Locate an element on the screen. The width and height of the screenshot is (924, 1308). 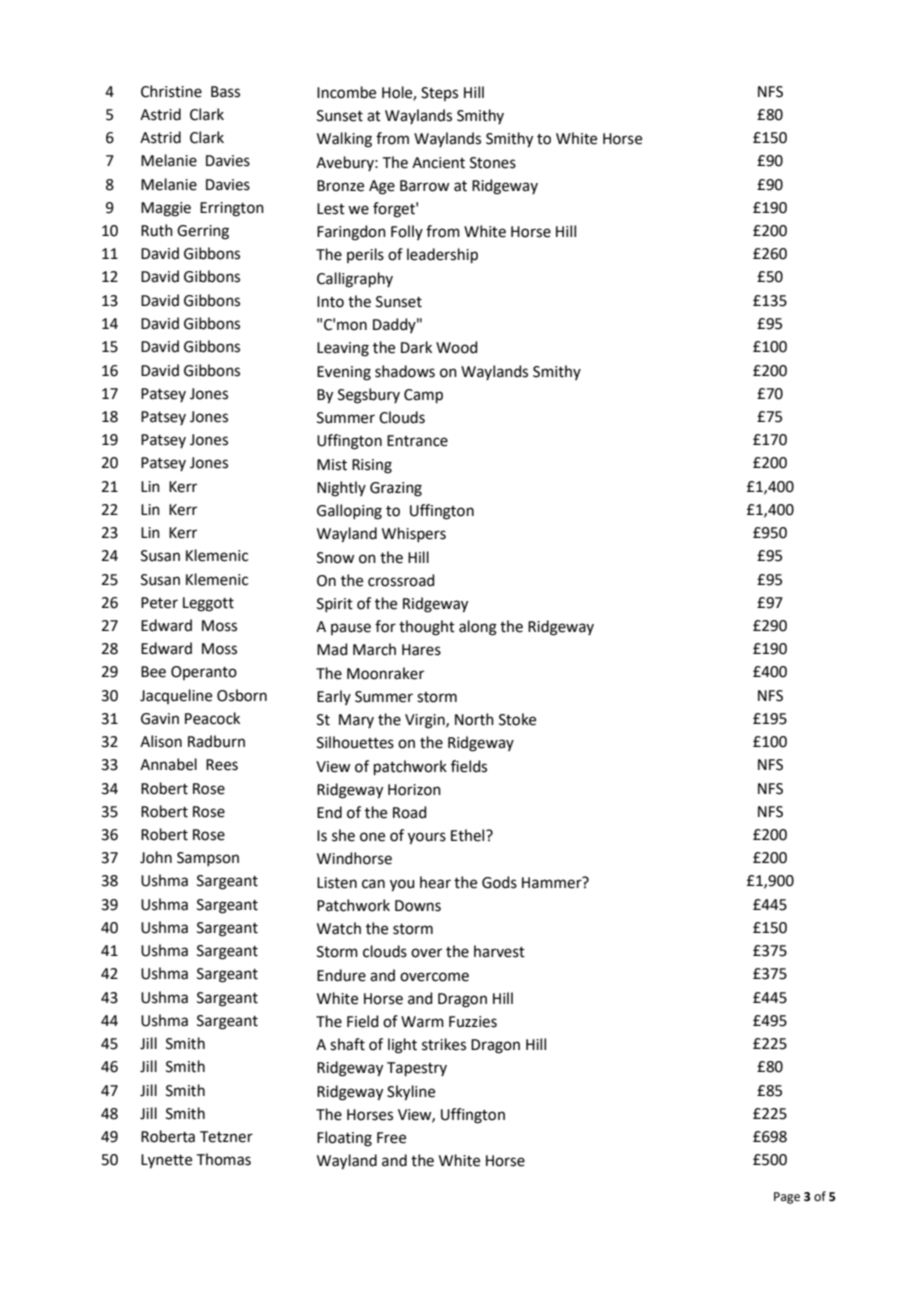
Thomas is located at coordinates (224, 1159).
